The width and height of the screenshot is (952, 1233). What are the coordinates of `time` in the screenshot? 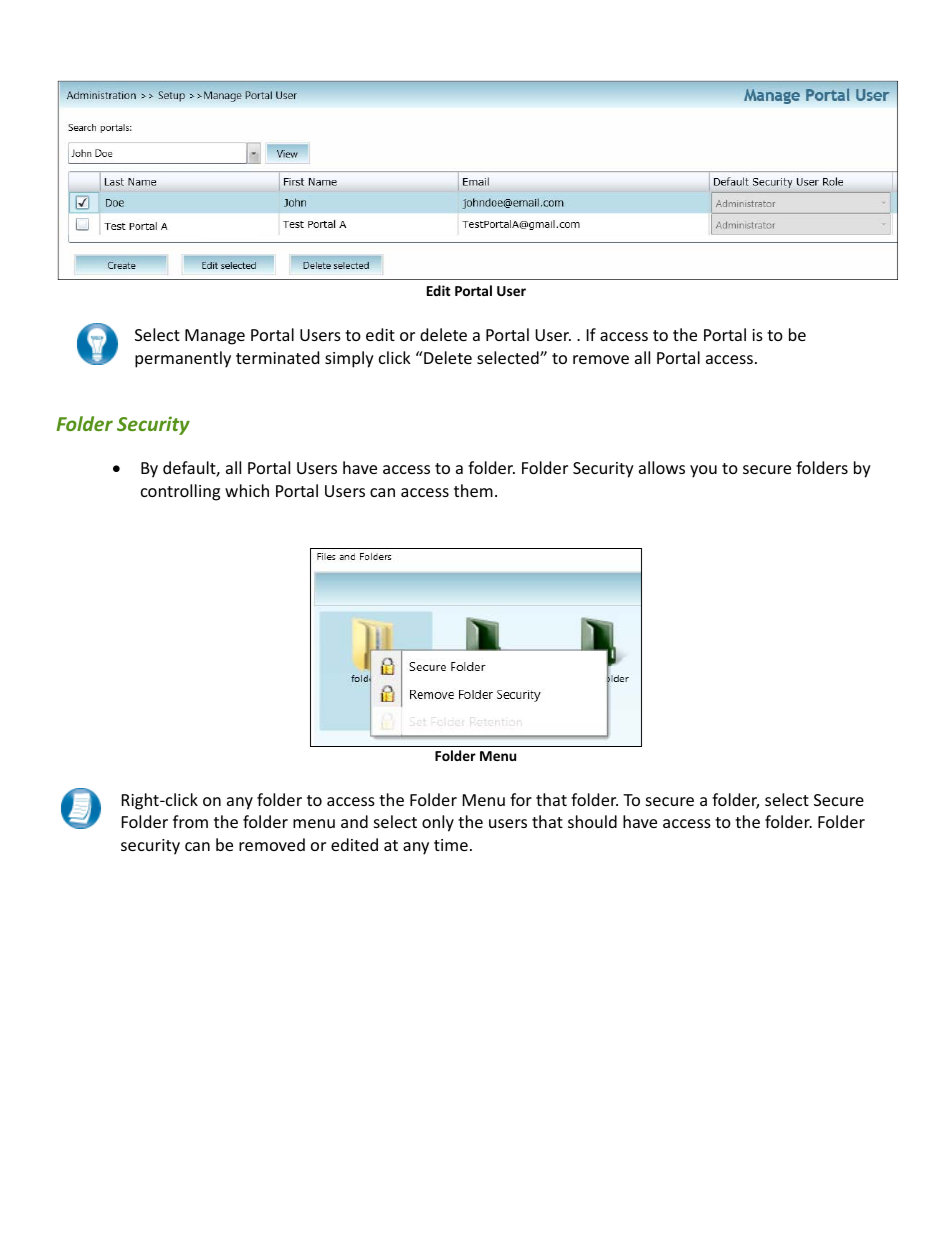 It's located at (451, 845).
